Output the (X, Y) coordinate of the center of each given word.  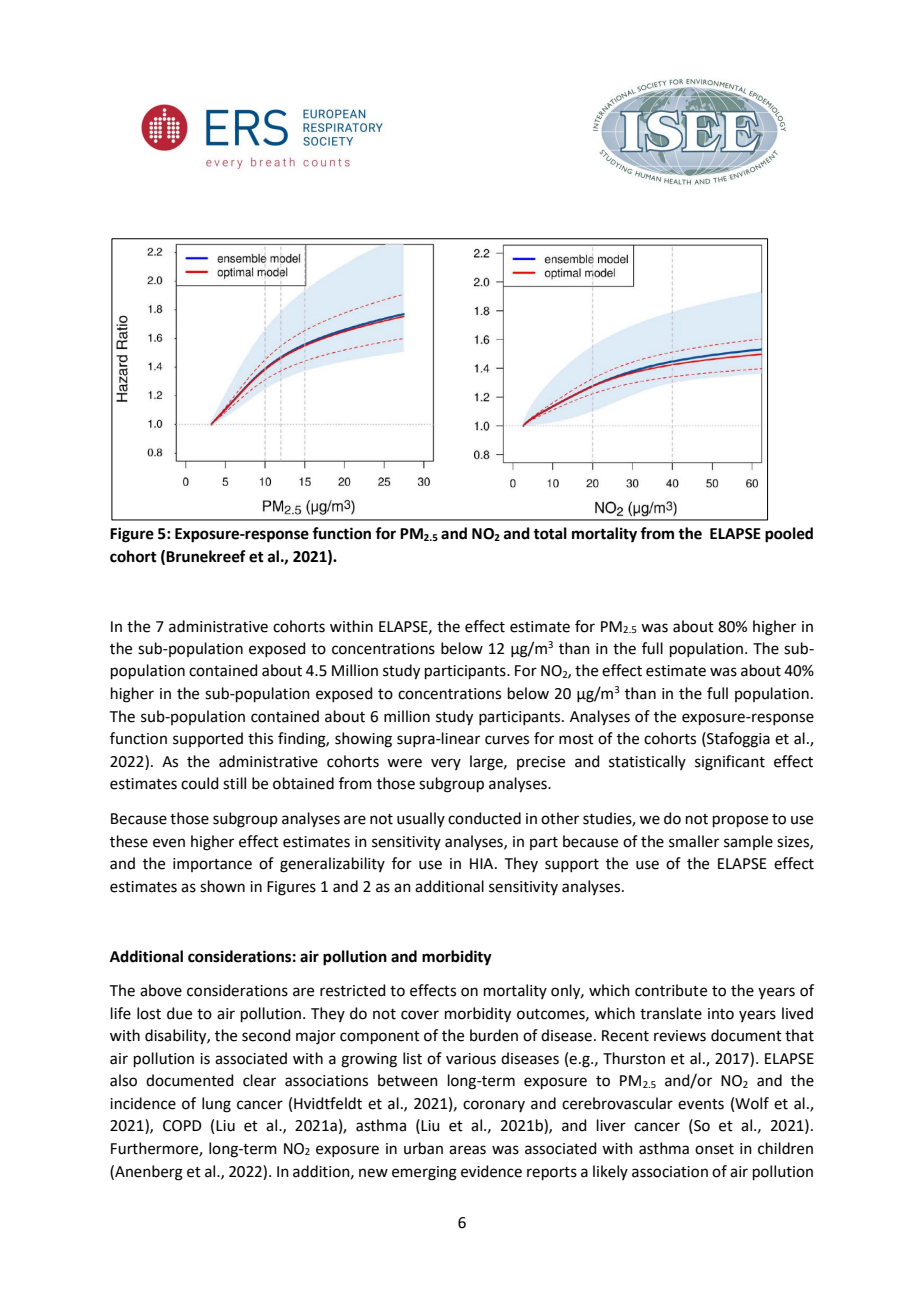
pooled (789, 535)
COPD (182, 1126)
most (576, 739)
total (550, 533)
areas (467, 1150)
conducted (484, 818)
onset (714, 1149)
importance (212, 865)
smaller (694, 841)
